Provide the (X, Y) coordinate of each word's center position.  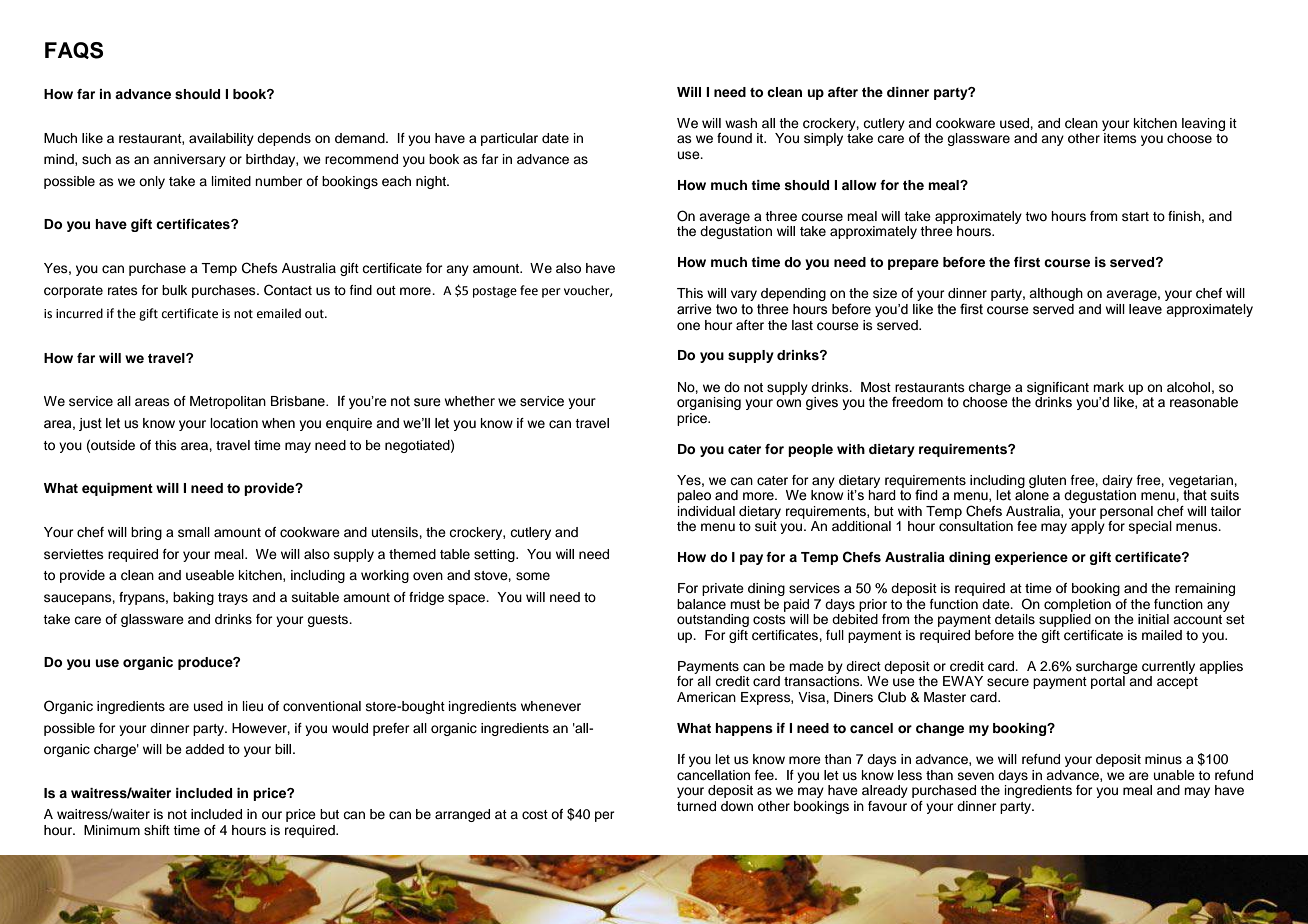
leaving (1203, 124)
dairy (1117, 481)
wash (741, 123)
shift (157, 830)
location (234, 423)
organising (709, 403)
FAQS (74, 50)
